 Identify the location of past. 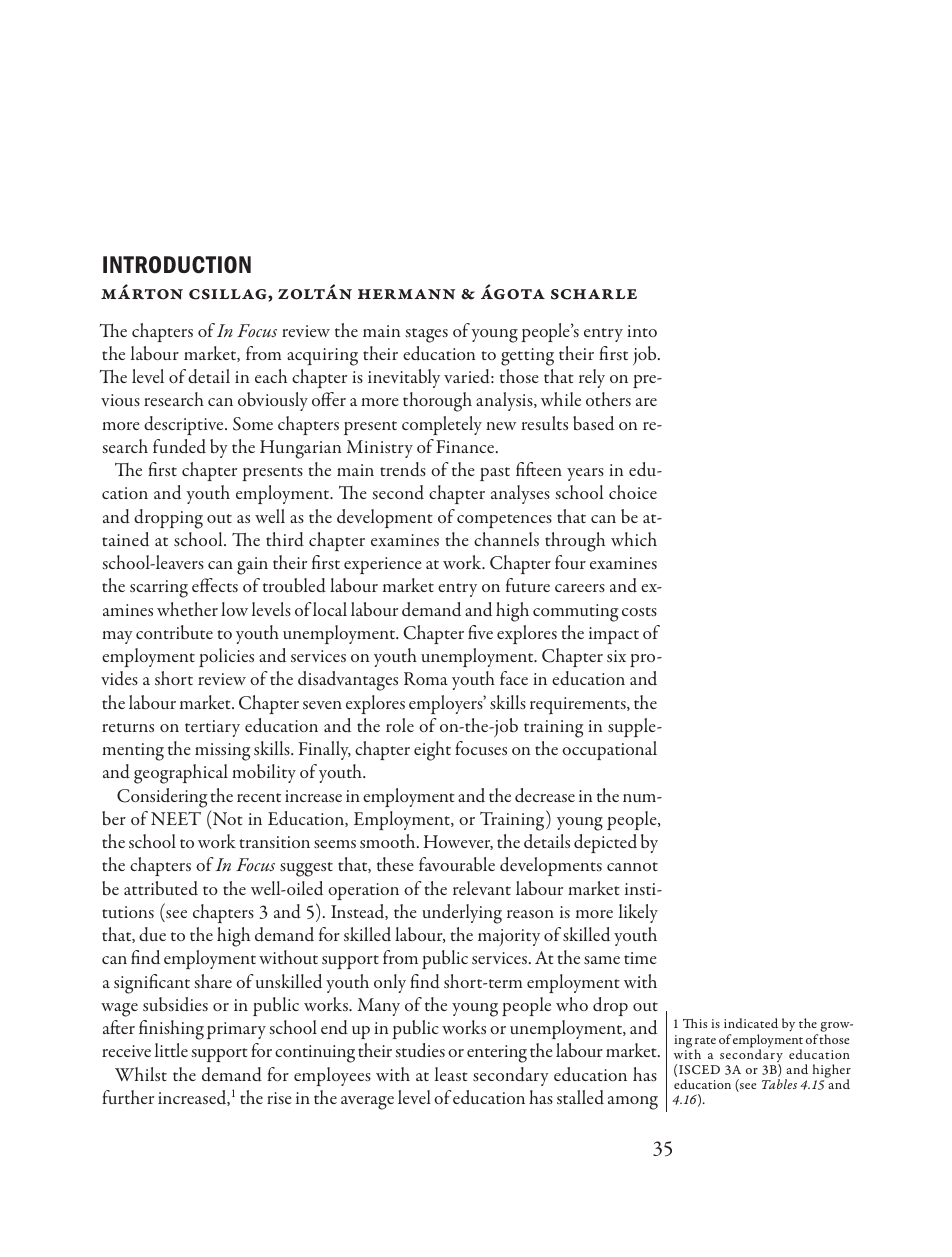
(495, 474).
